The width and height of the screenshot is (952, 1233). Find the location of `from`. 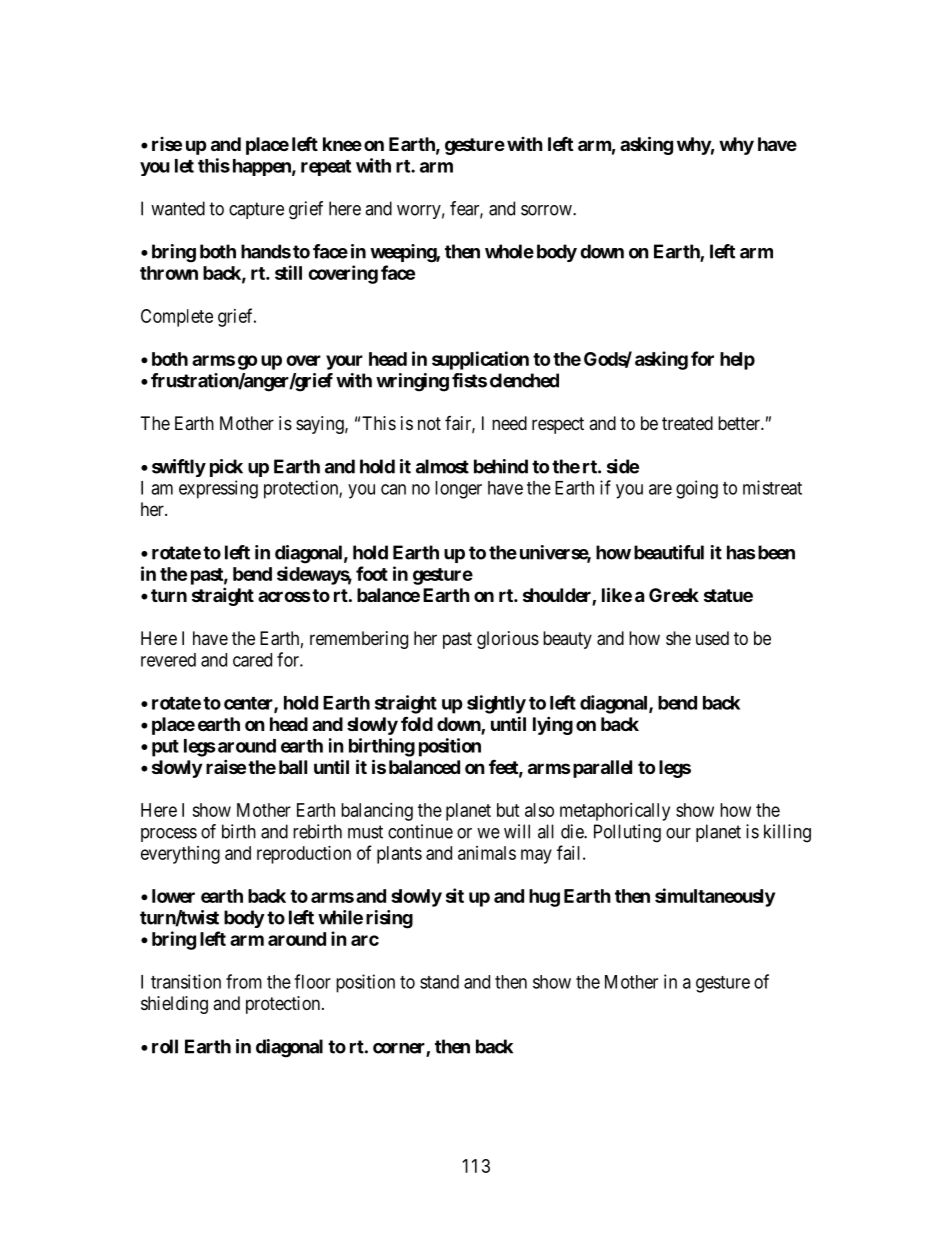

from is located at coordinates (244, 981).
